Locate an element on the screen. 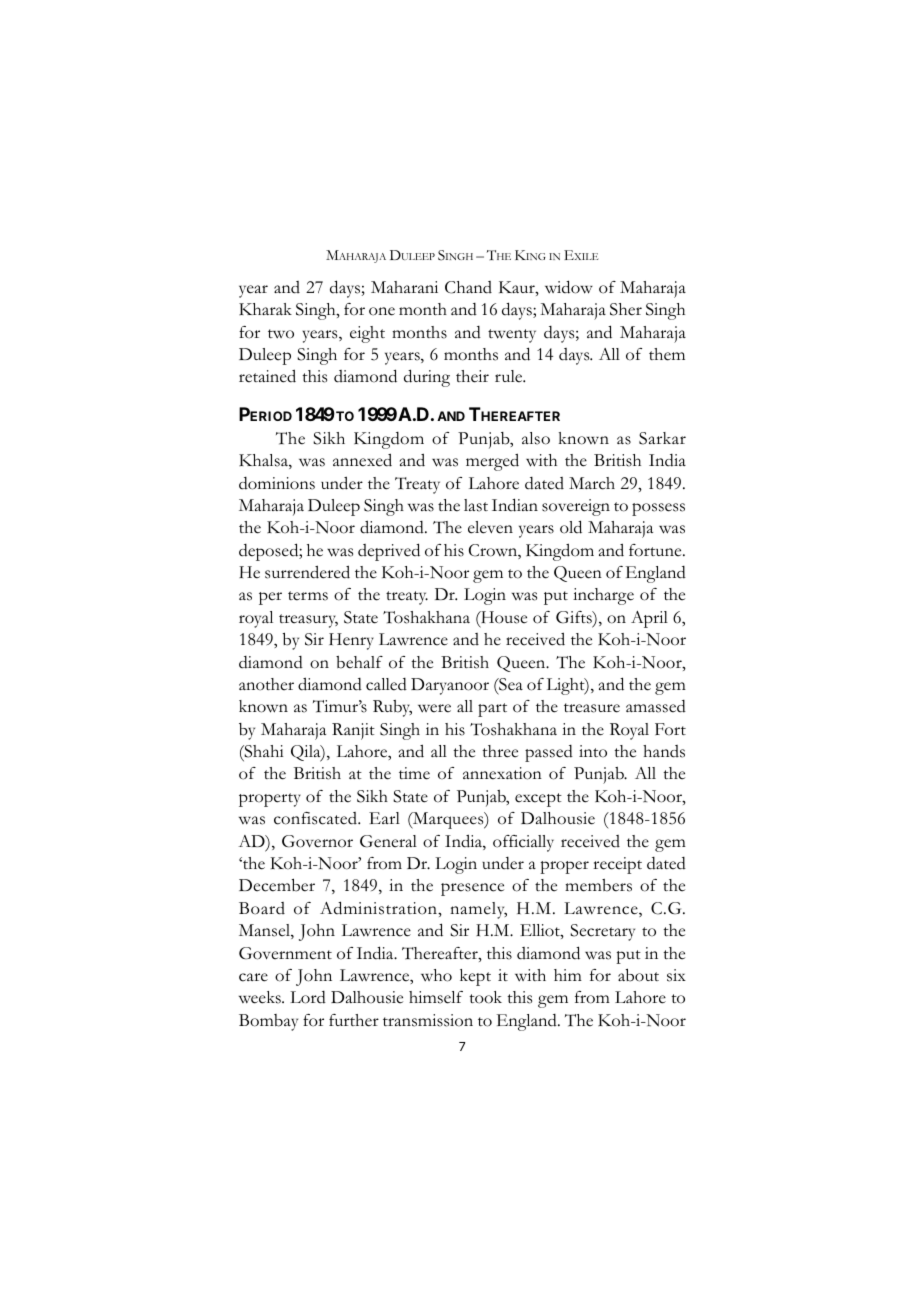 The image size is (924, 1307). eleven is located at coordinates (490, 527).
